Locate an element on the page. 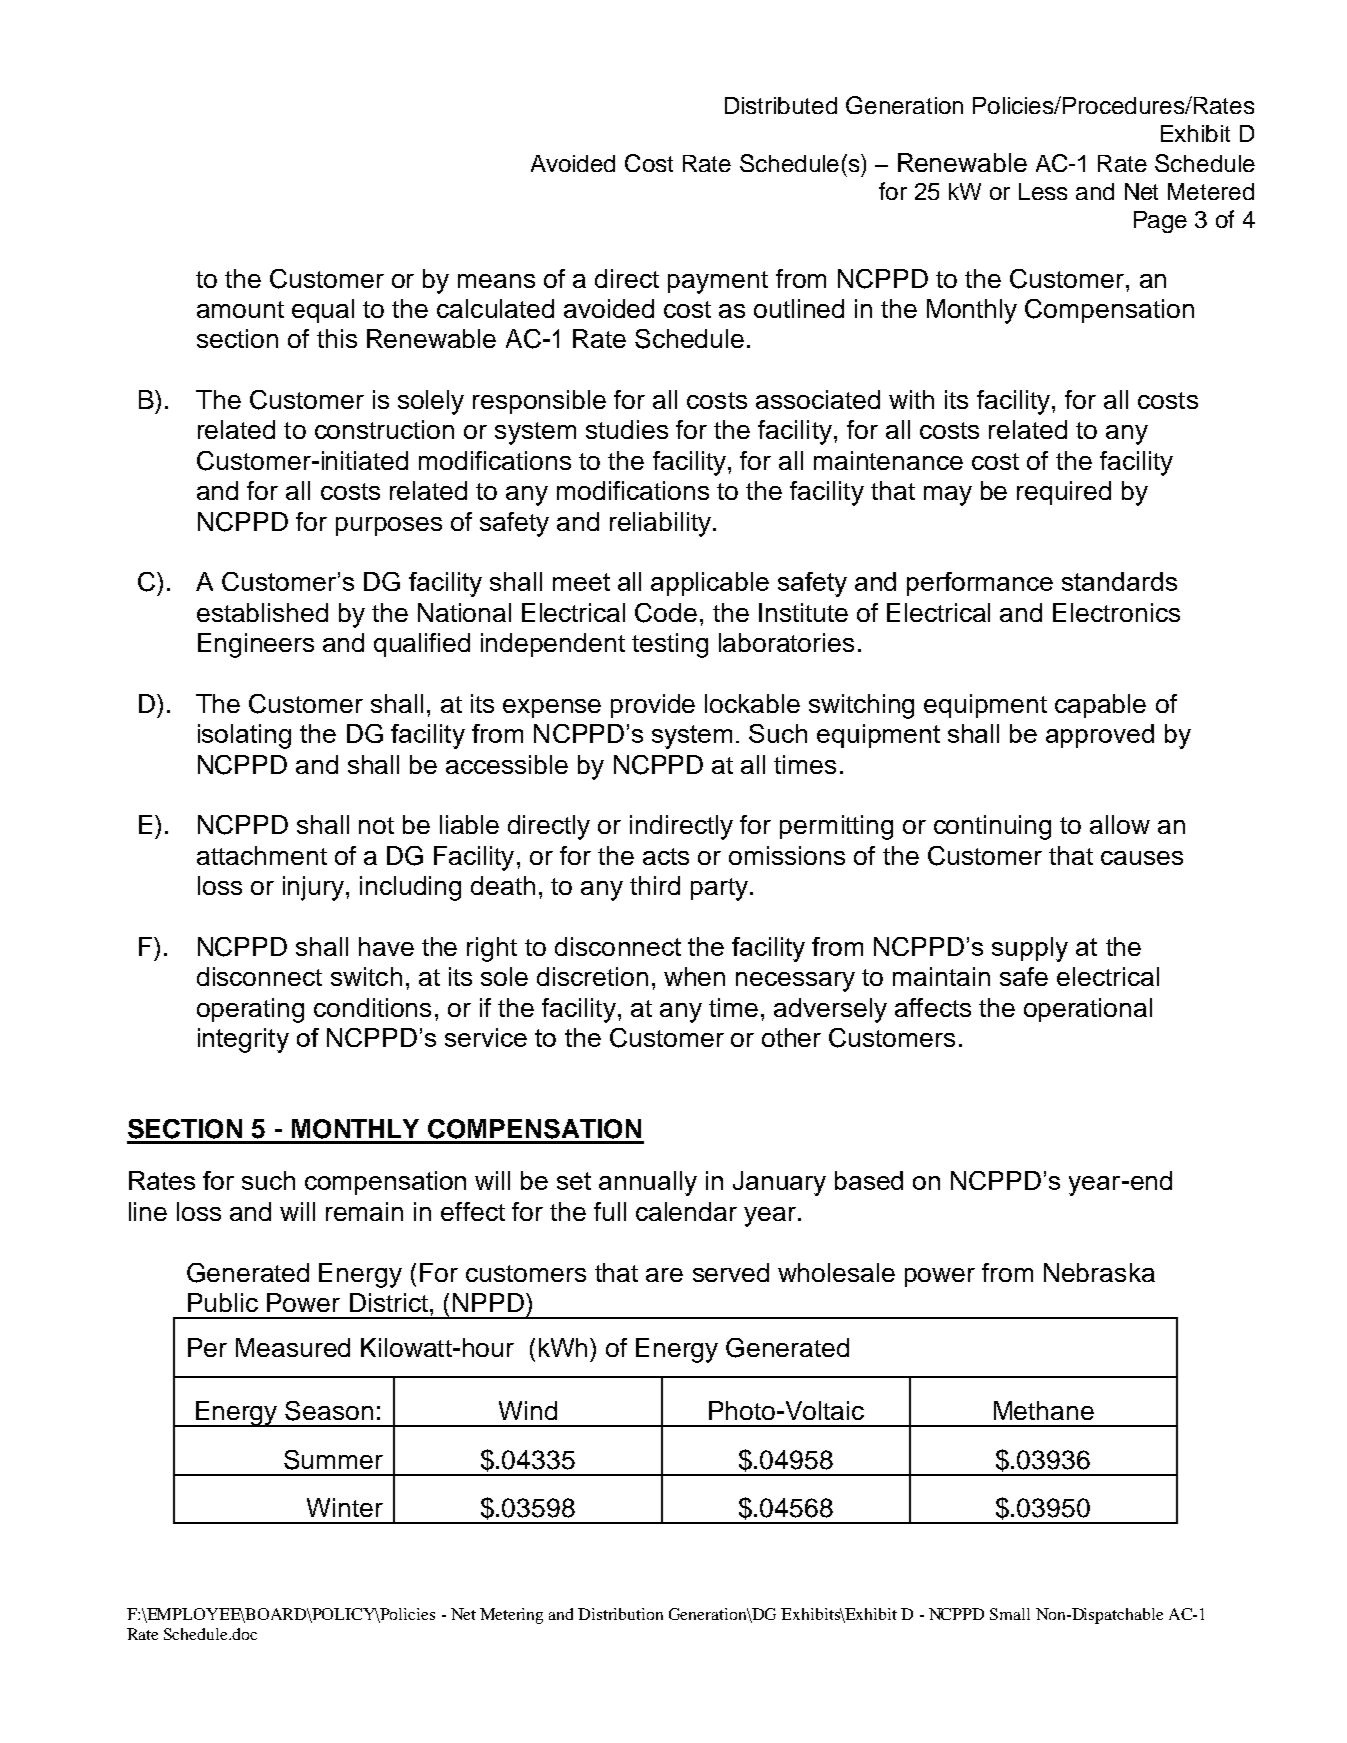 The height and width of the document is (1743, 1347). Winter is located at coordinates (345, 1507).
